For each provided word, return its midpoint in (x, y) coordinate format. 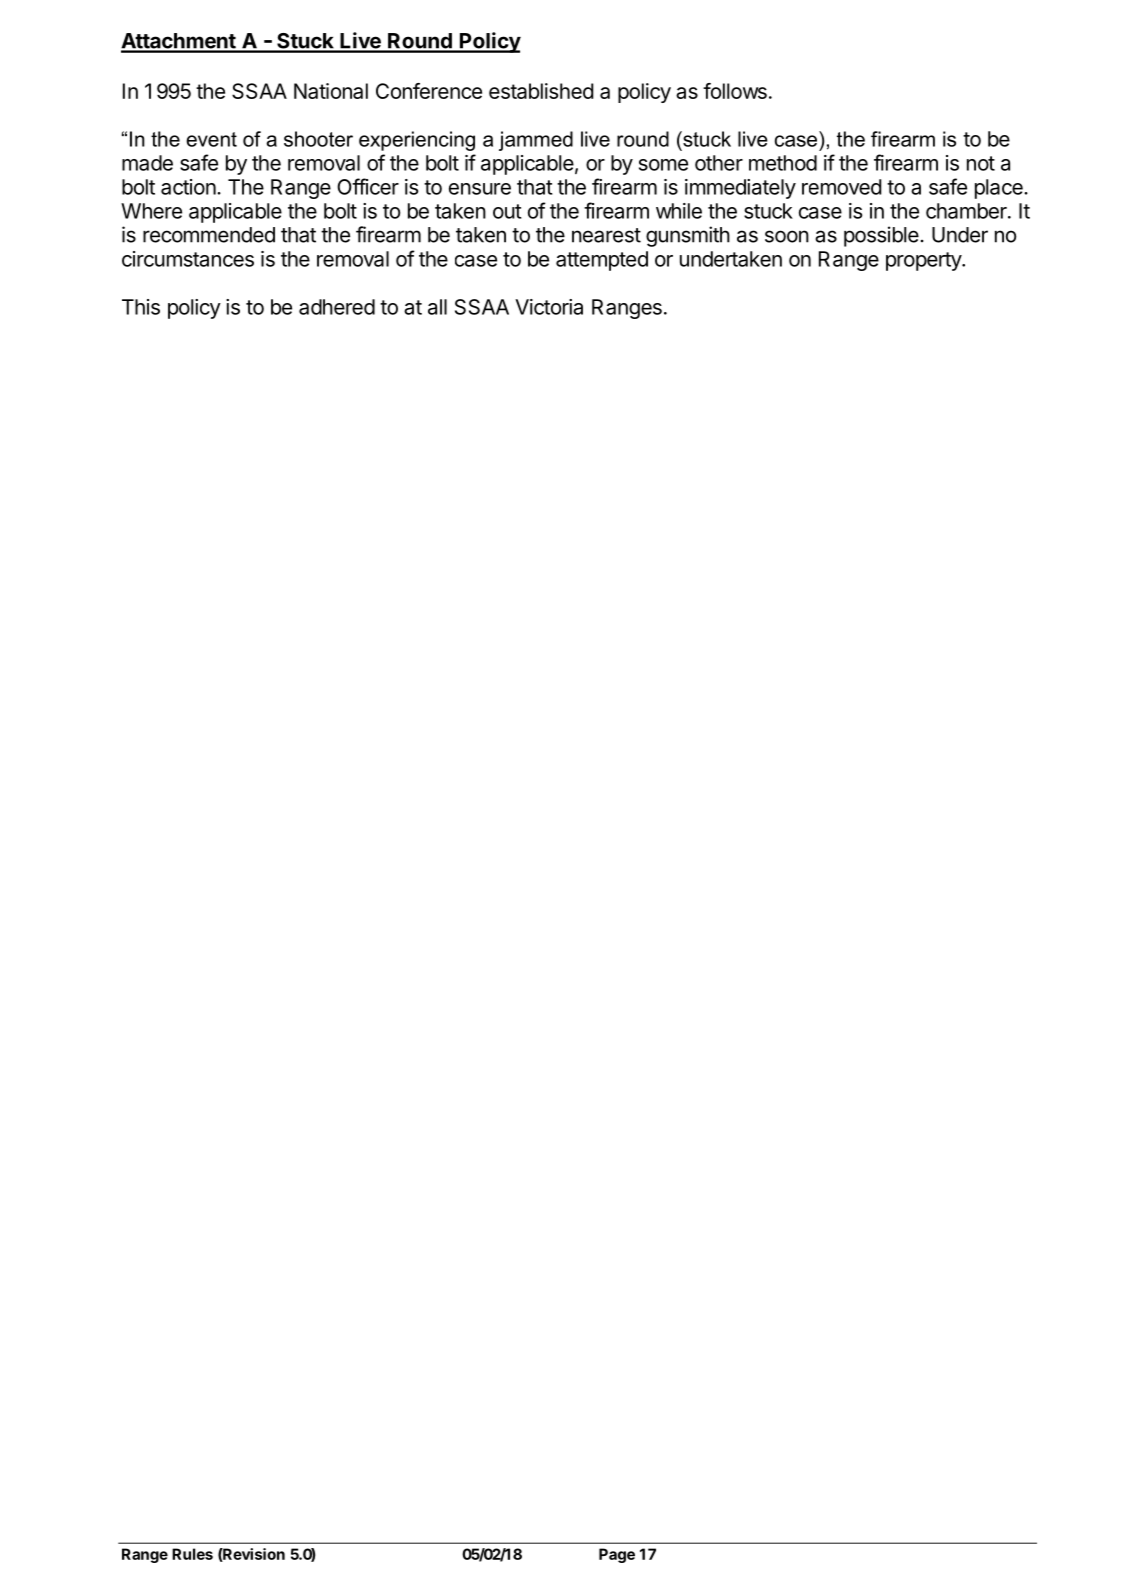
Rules (192, 1554)
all (437, 307)
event (211, 139)
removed (842, 187)
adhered (337, 307)
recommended (209, 235)
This (141, 307)
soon (787, 236)
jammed (536, 141)
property (924, 261)
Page (617, 1555)
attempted (602, 261)
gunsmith (688, 236)
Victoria (549, 307)
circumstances (188, 259)
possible (881, 236)
